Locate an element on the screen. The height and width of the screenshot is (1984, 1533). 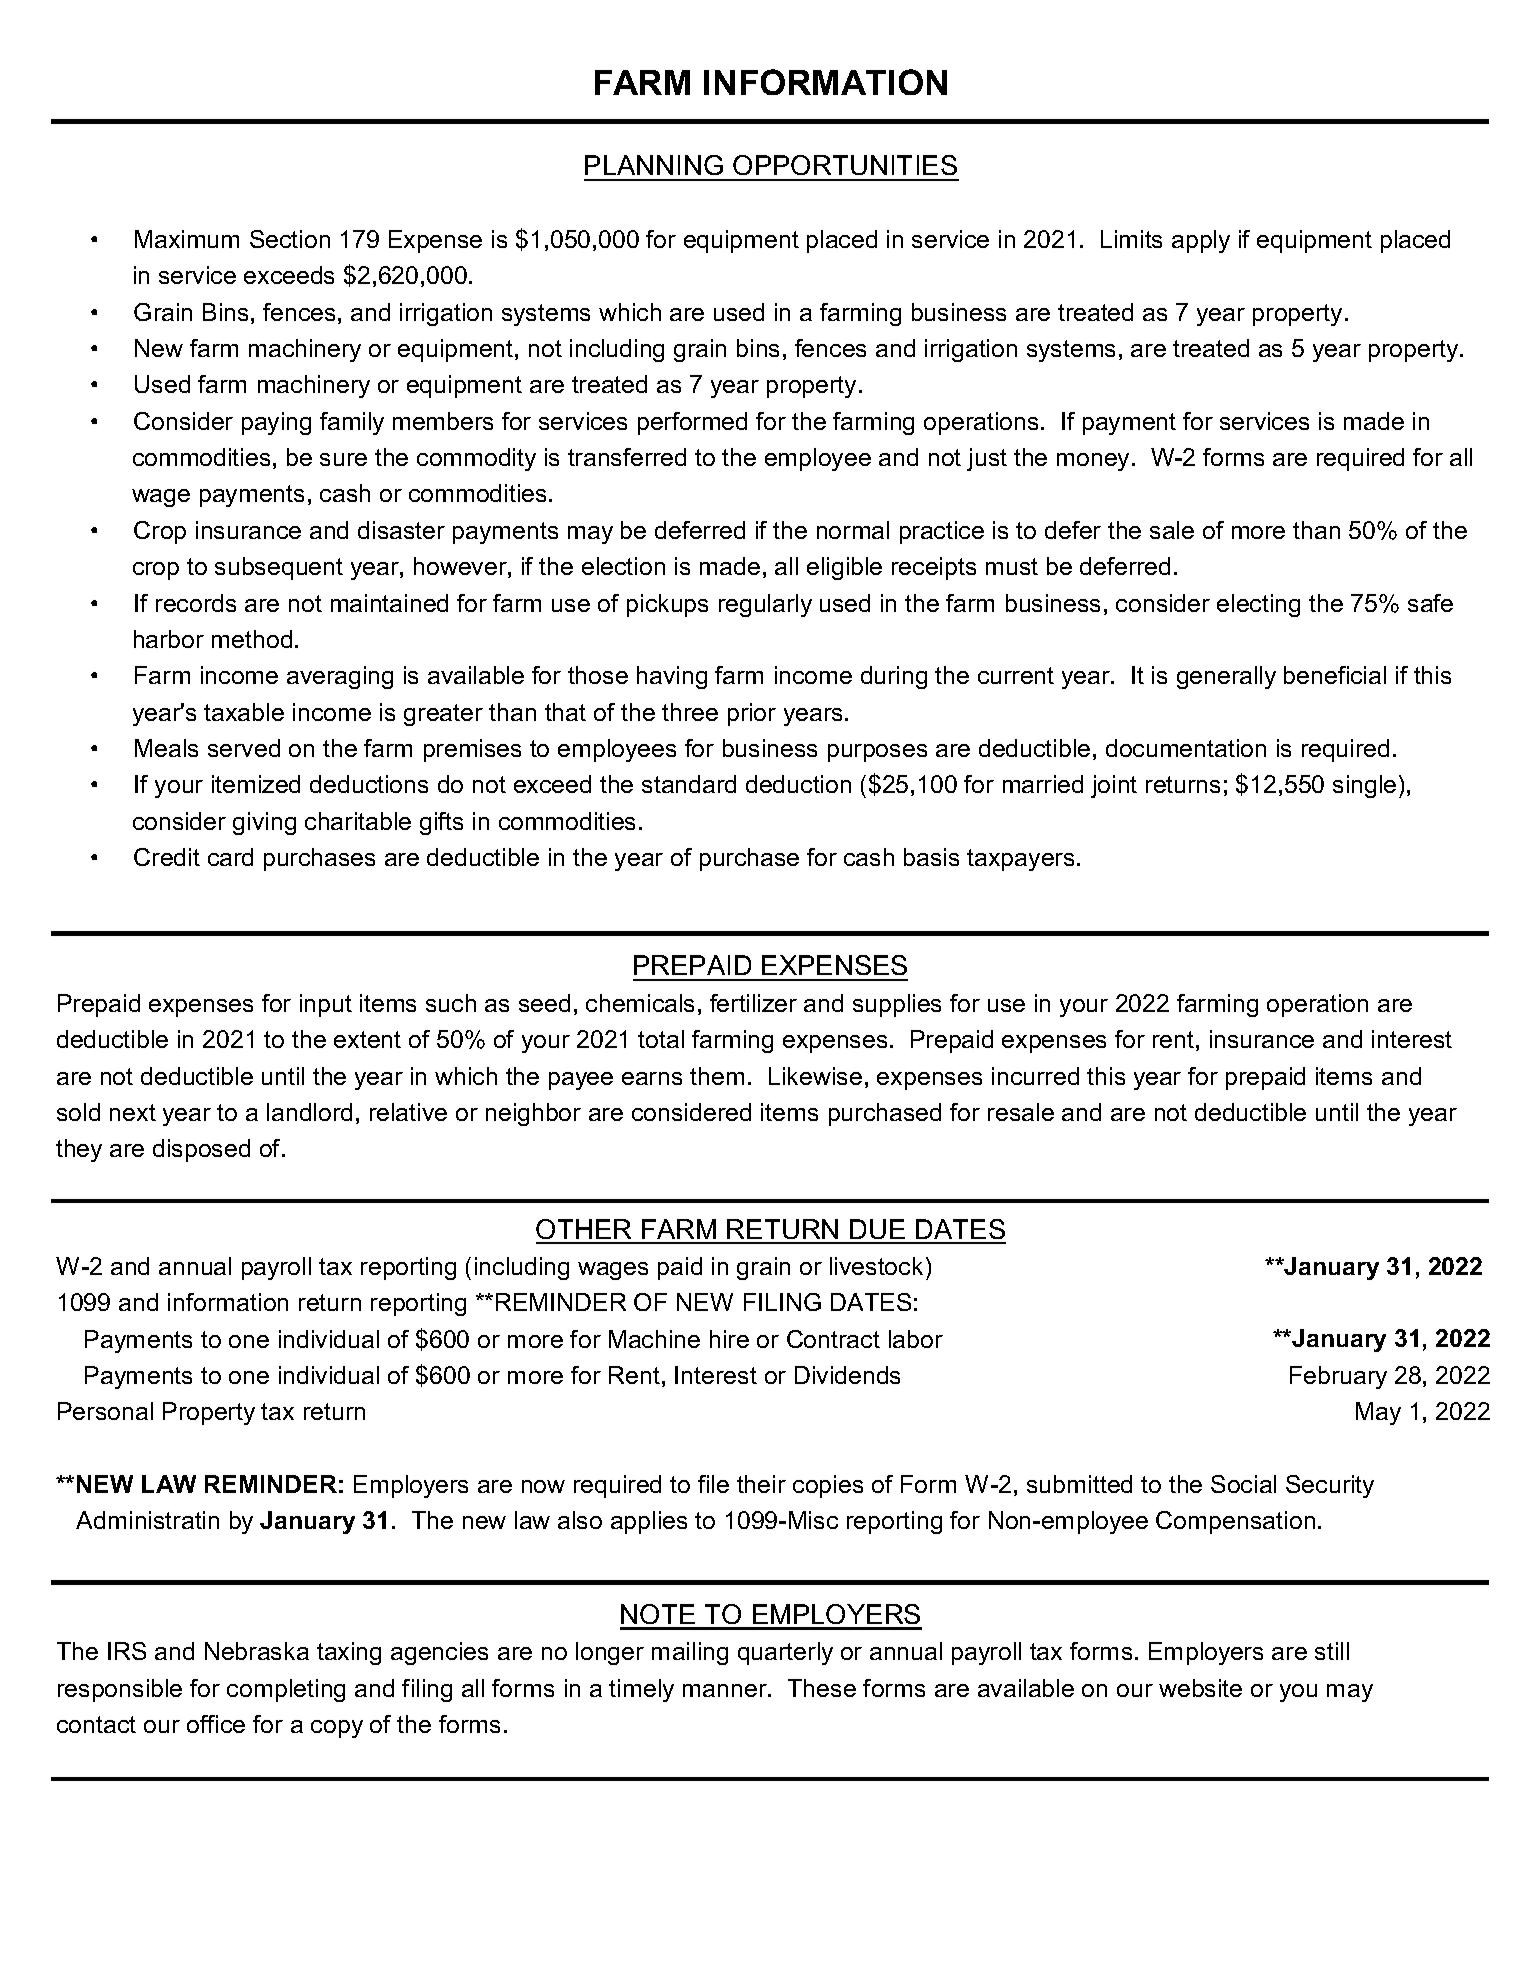
electing is located at coordinates (1258, 605).
